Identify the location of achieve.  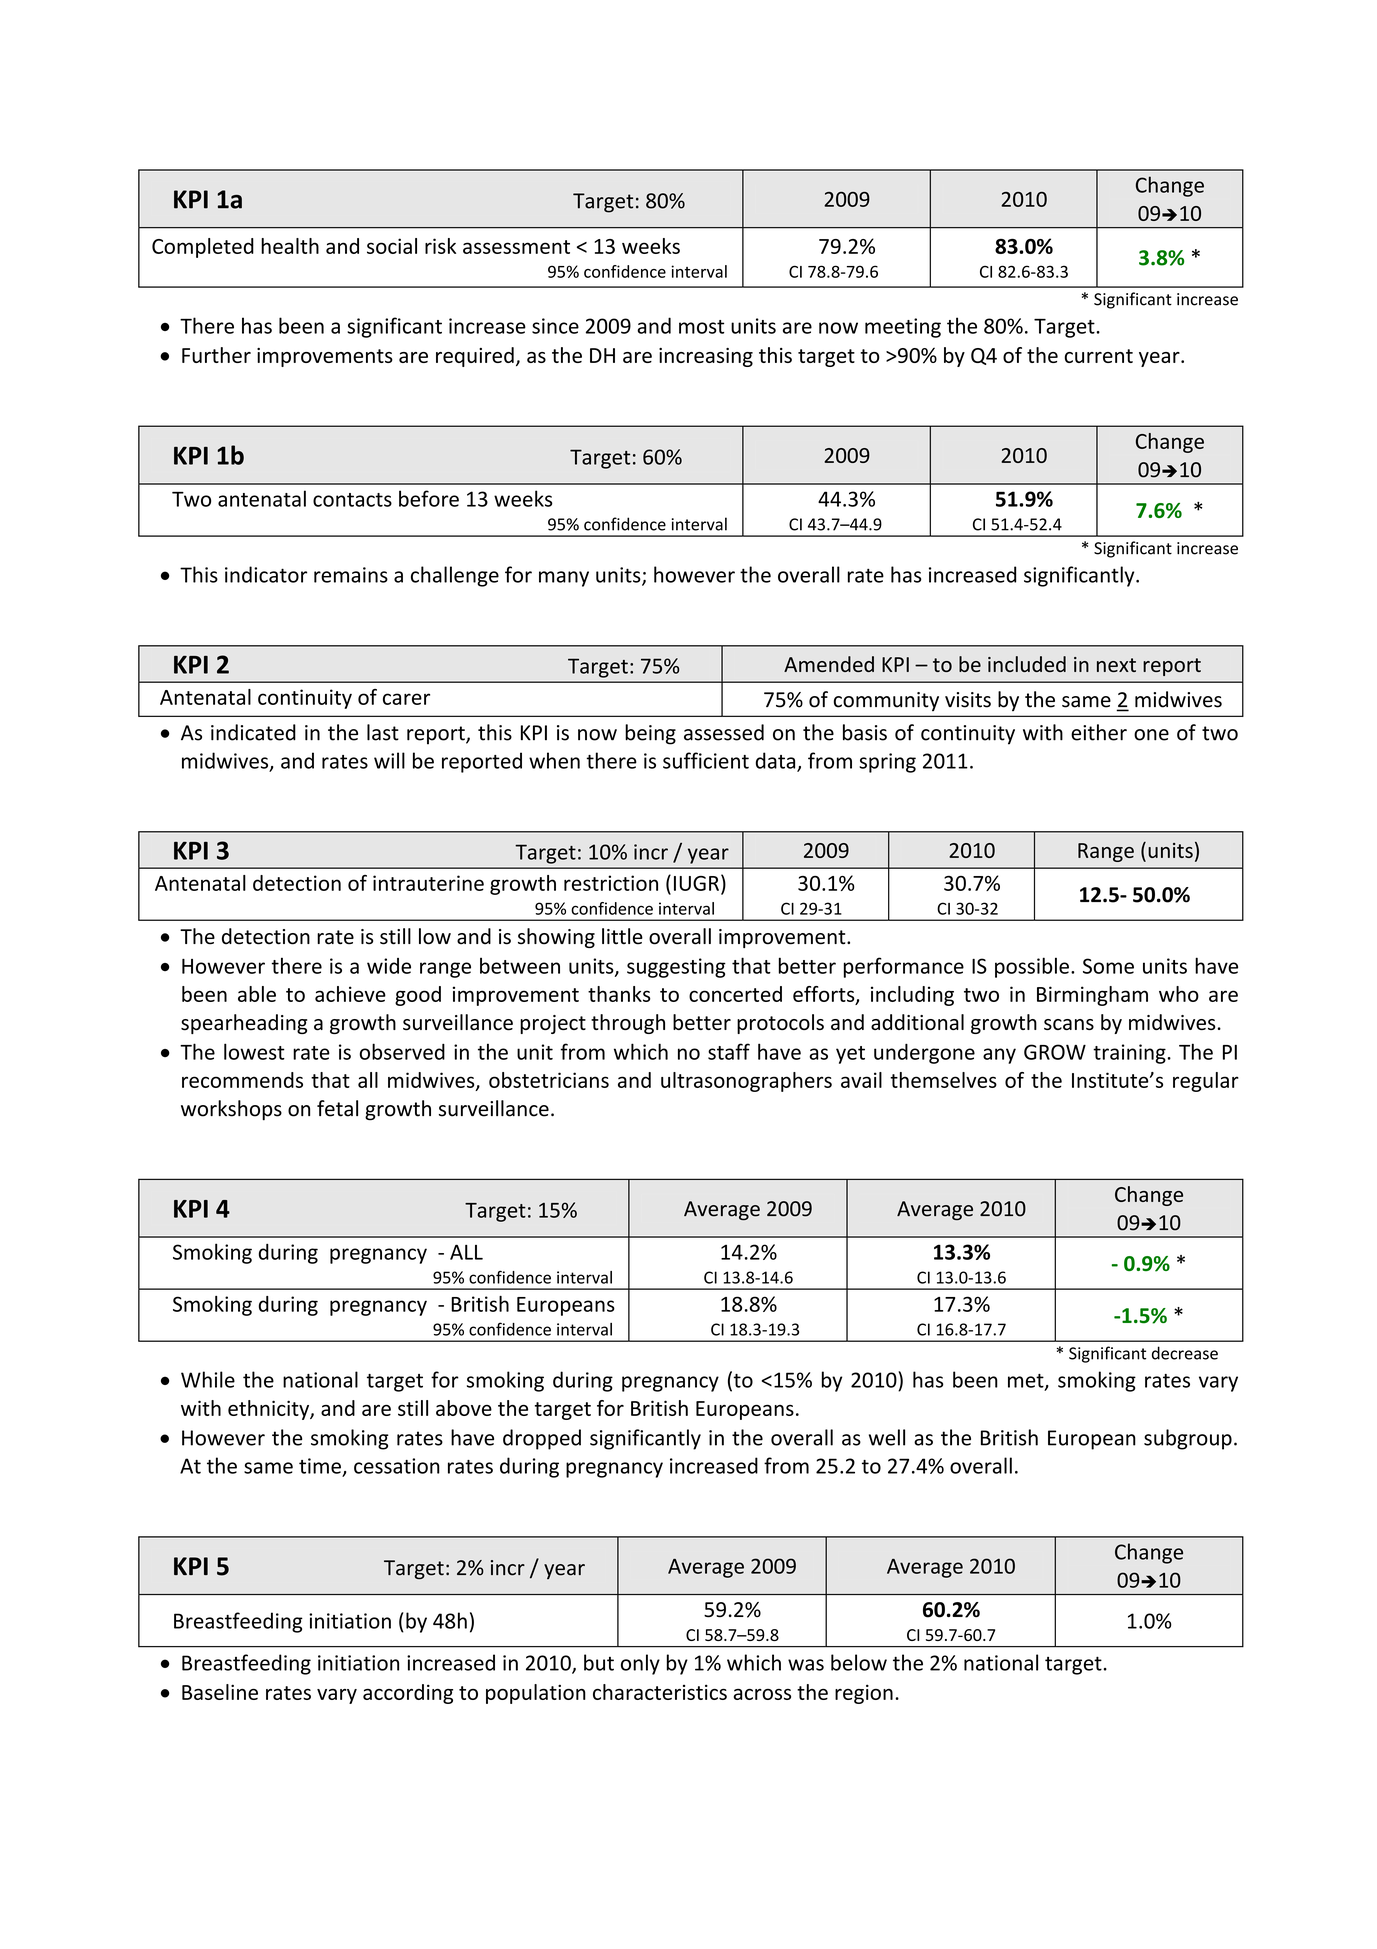
(350, 994).
